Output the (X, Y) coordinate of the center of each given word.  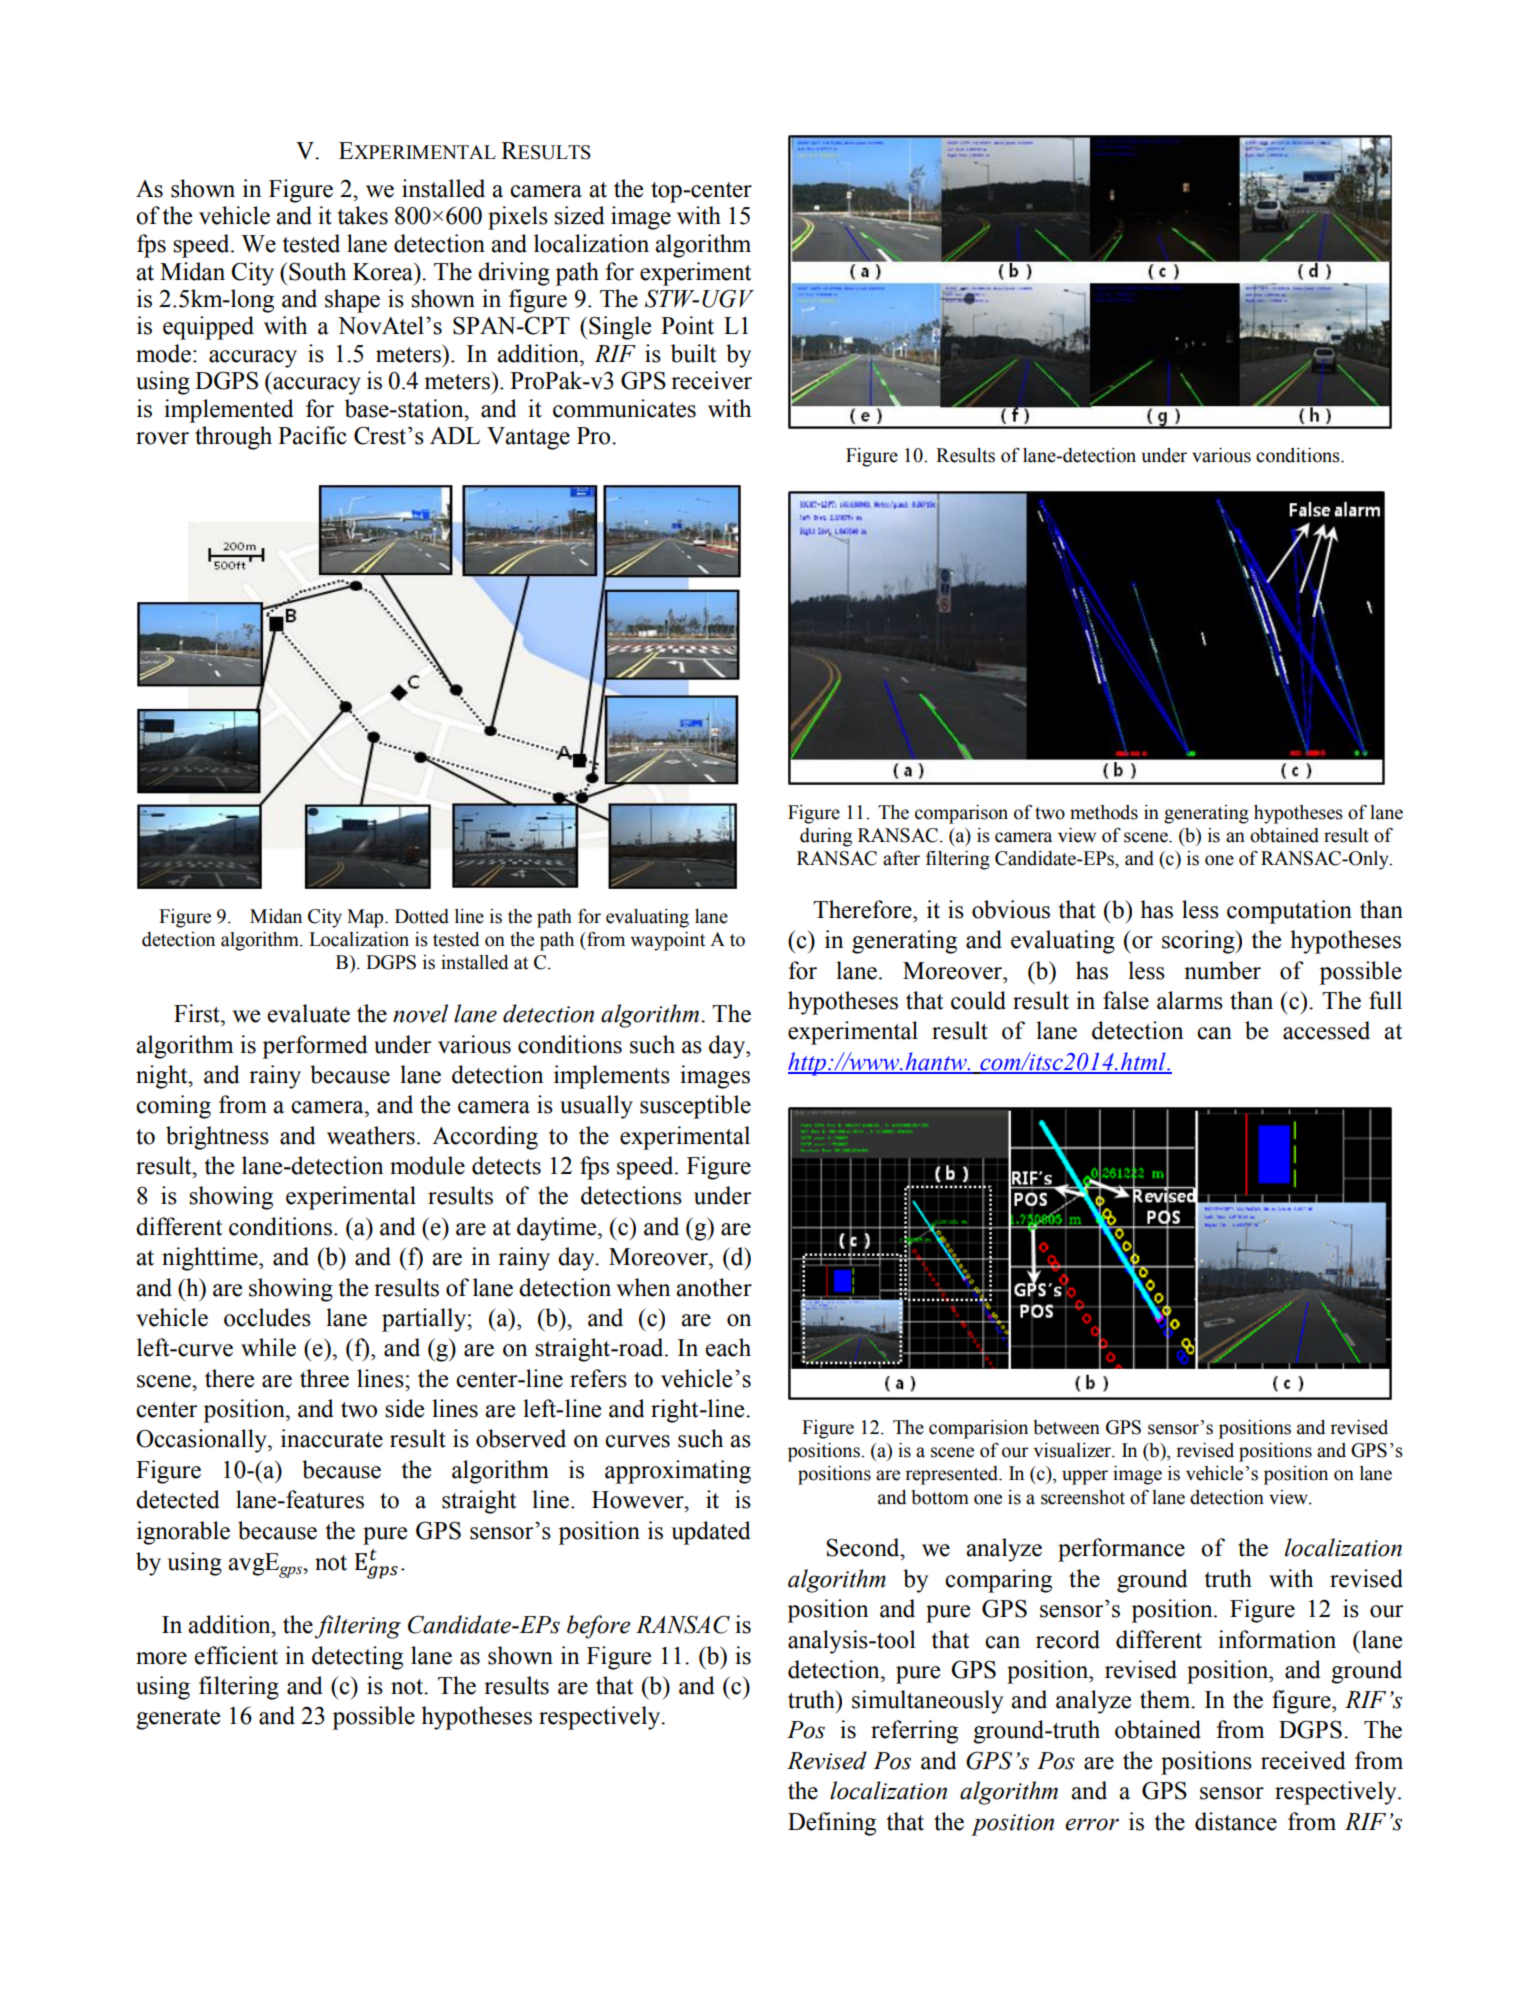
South (317, 271)
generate (178, 1719)
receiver (711, 380)
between (1066, 1427)
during (826, 837)
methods (1104, 812)
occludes (267, 1317)
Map (366, 918)
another (714, 1287)
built (694, 353)
